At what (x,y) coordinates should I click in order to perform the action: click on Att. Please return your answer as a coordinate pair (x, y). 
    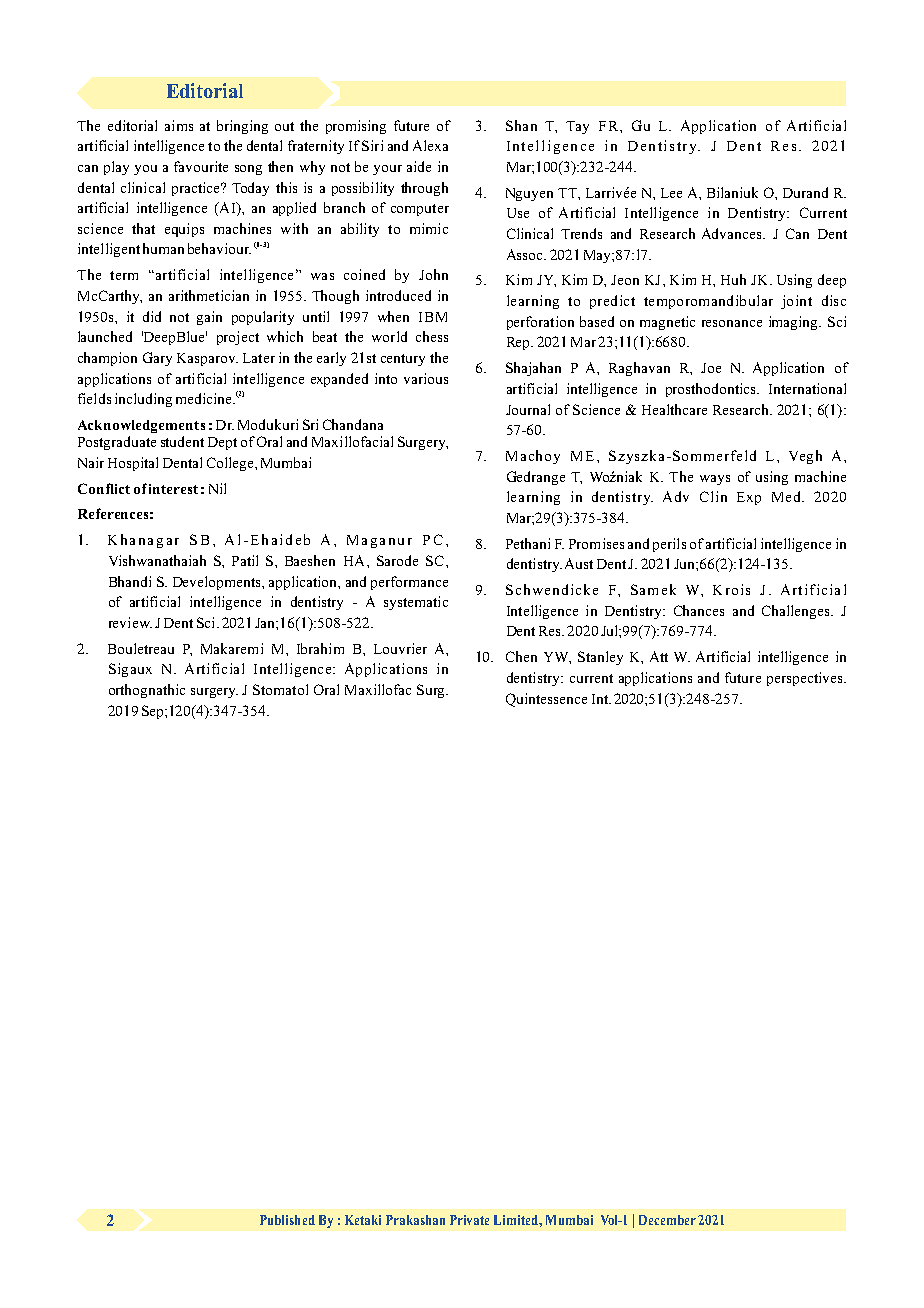
    Looking at the image, I should click on (659, 656).
